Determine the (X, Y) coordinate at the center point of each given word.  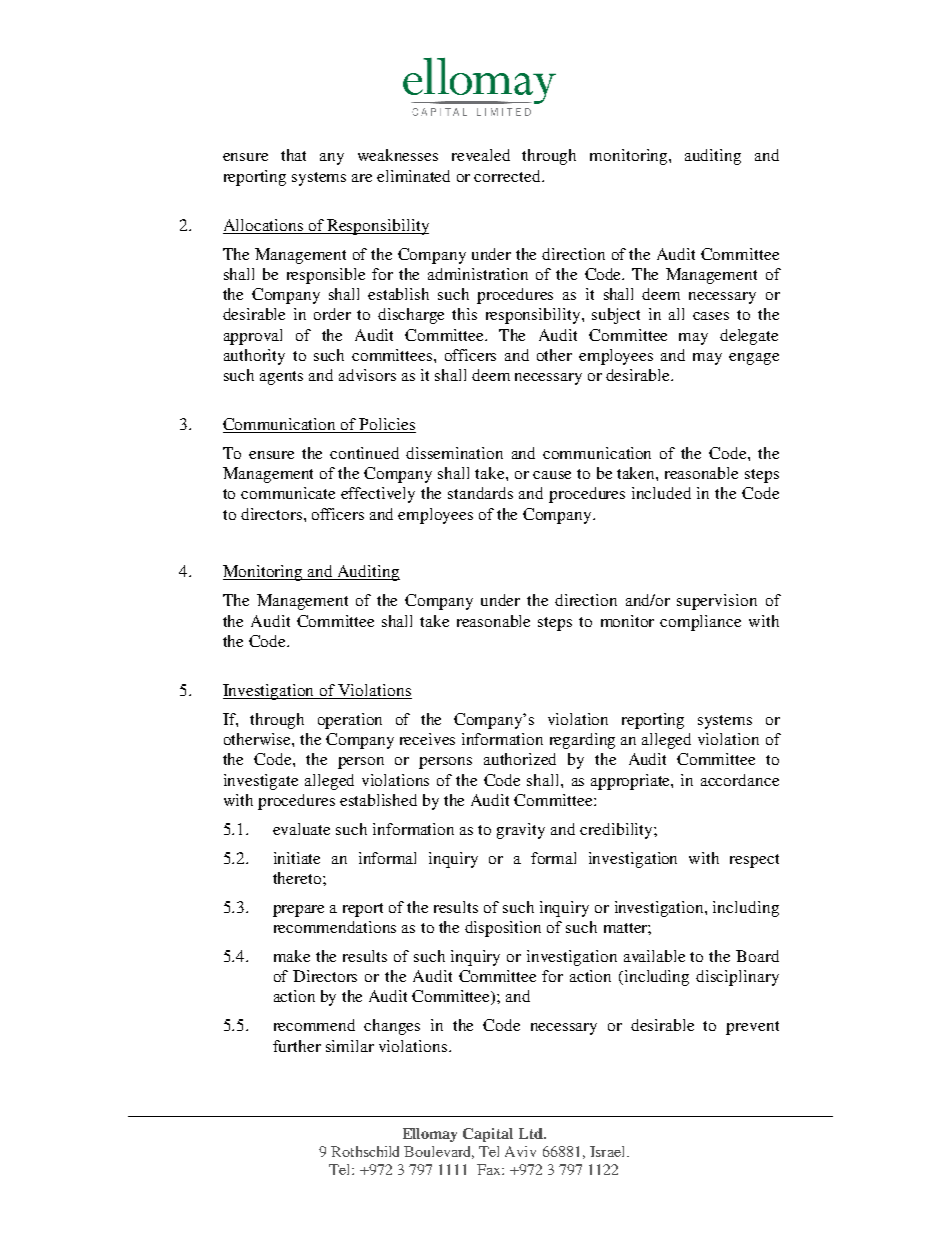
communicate (288, 493)
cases (711, 316)
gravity (521, 831)
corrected (508, 176)
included (661, 493)
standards (480, 493)
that (293, 155)
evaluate (301, 829)
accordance (740, 780)
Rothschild (365, 1151)
